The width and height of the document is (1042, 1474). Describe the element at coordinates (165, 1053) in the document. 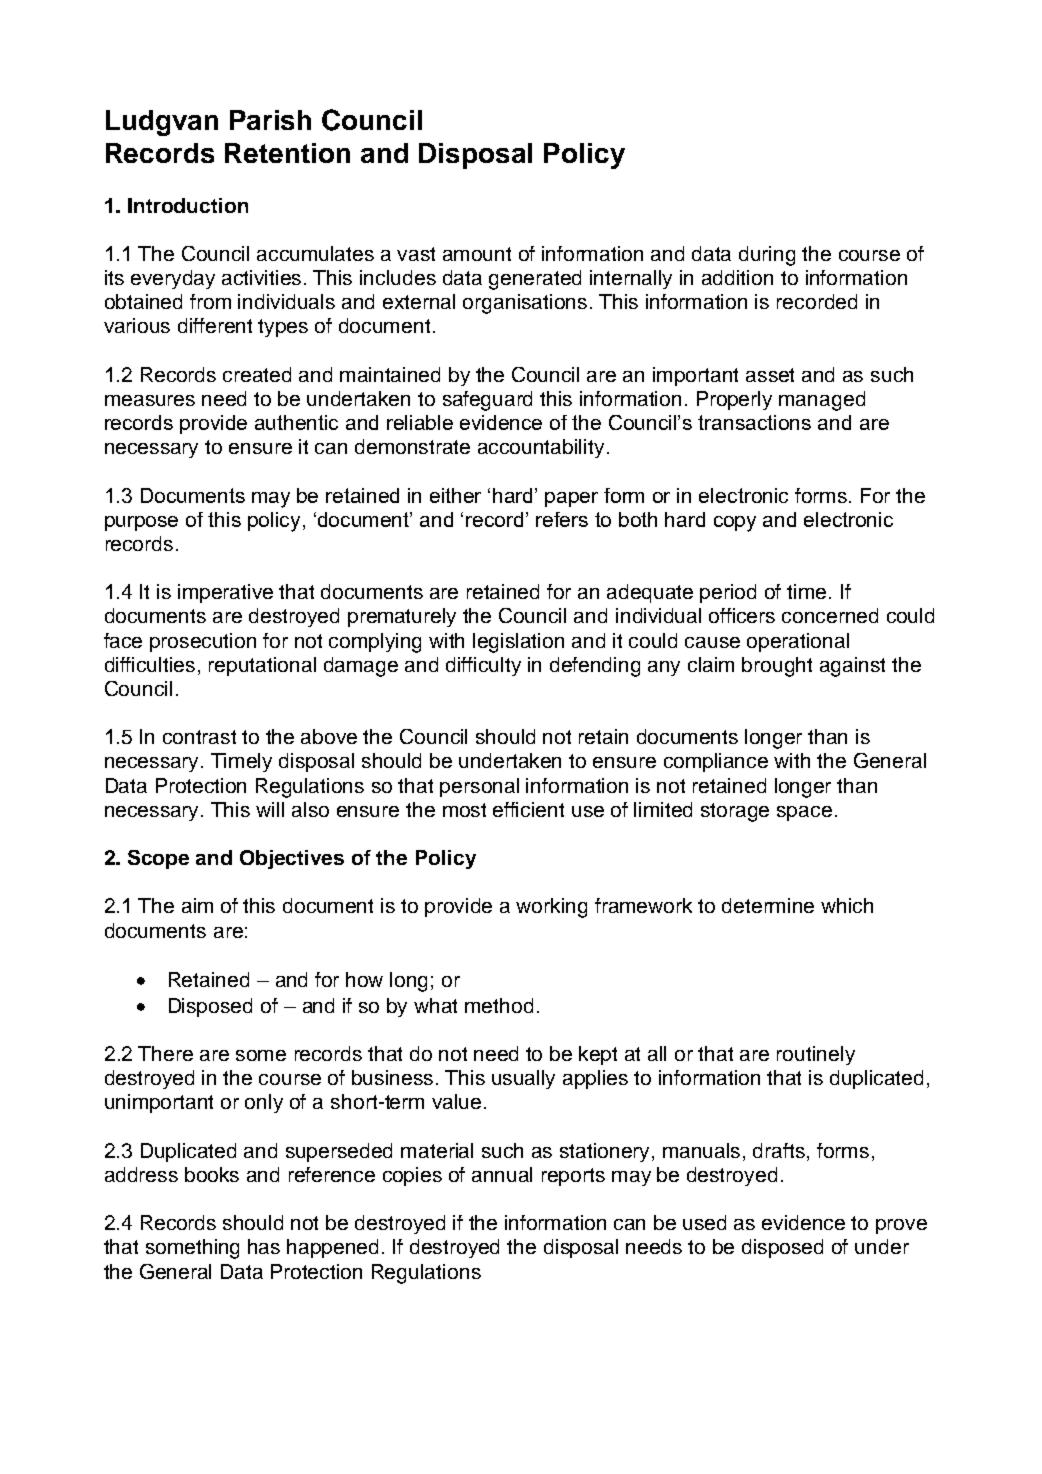

I see `There` at that location.
